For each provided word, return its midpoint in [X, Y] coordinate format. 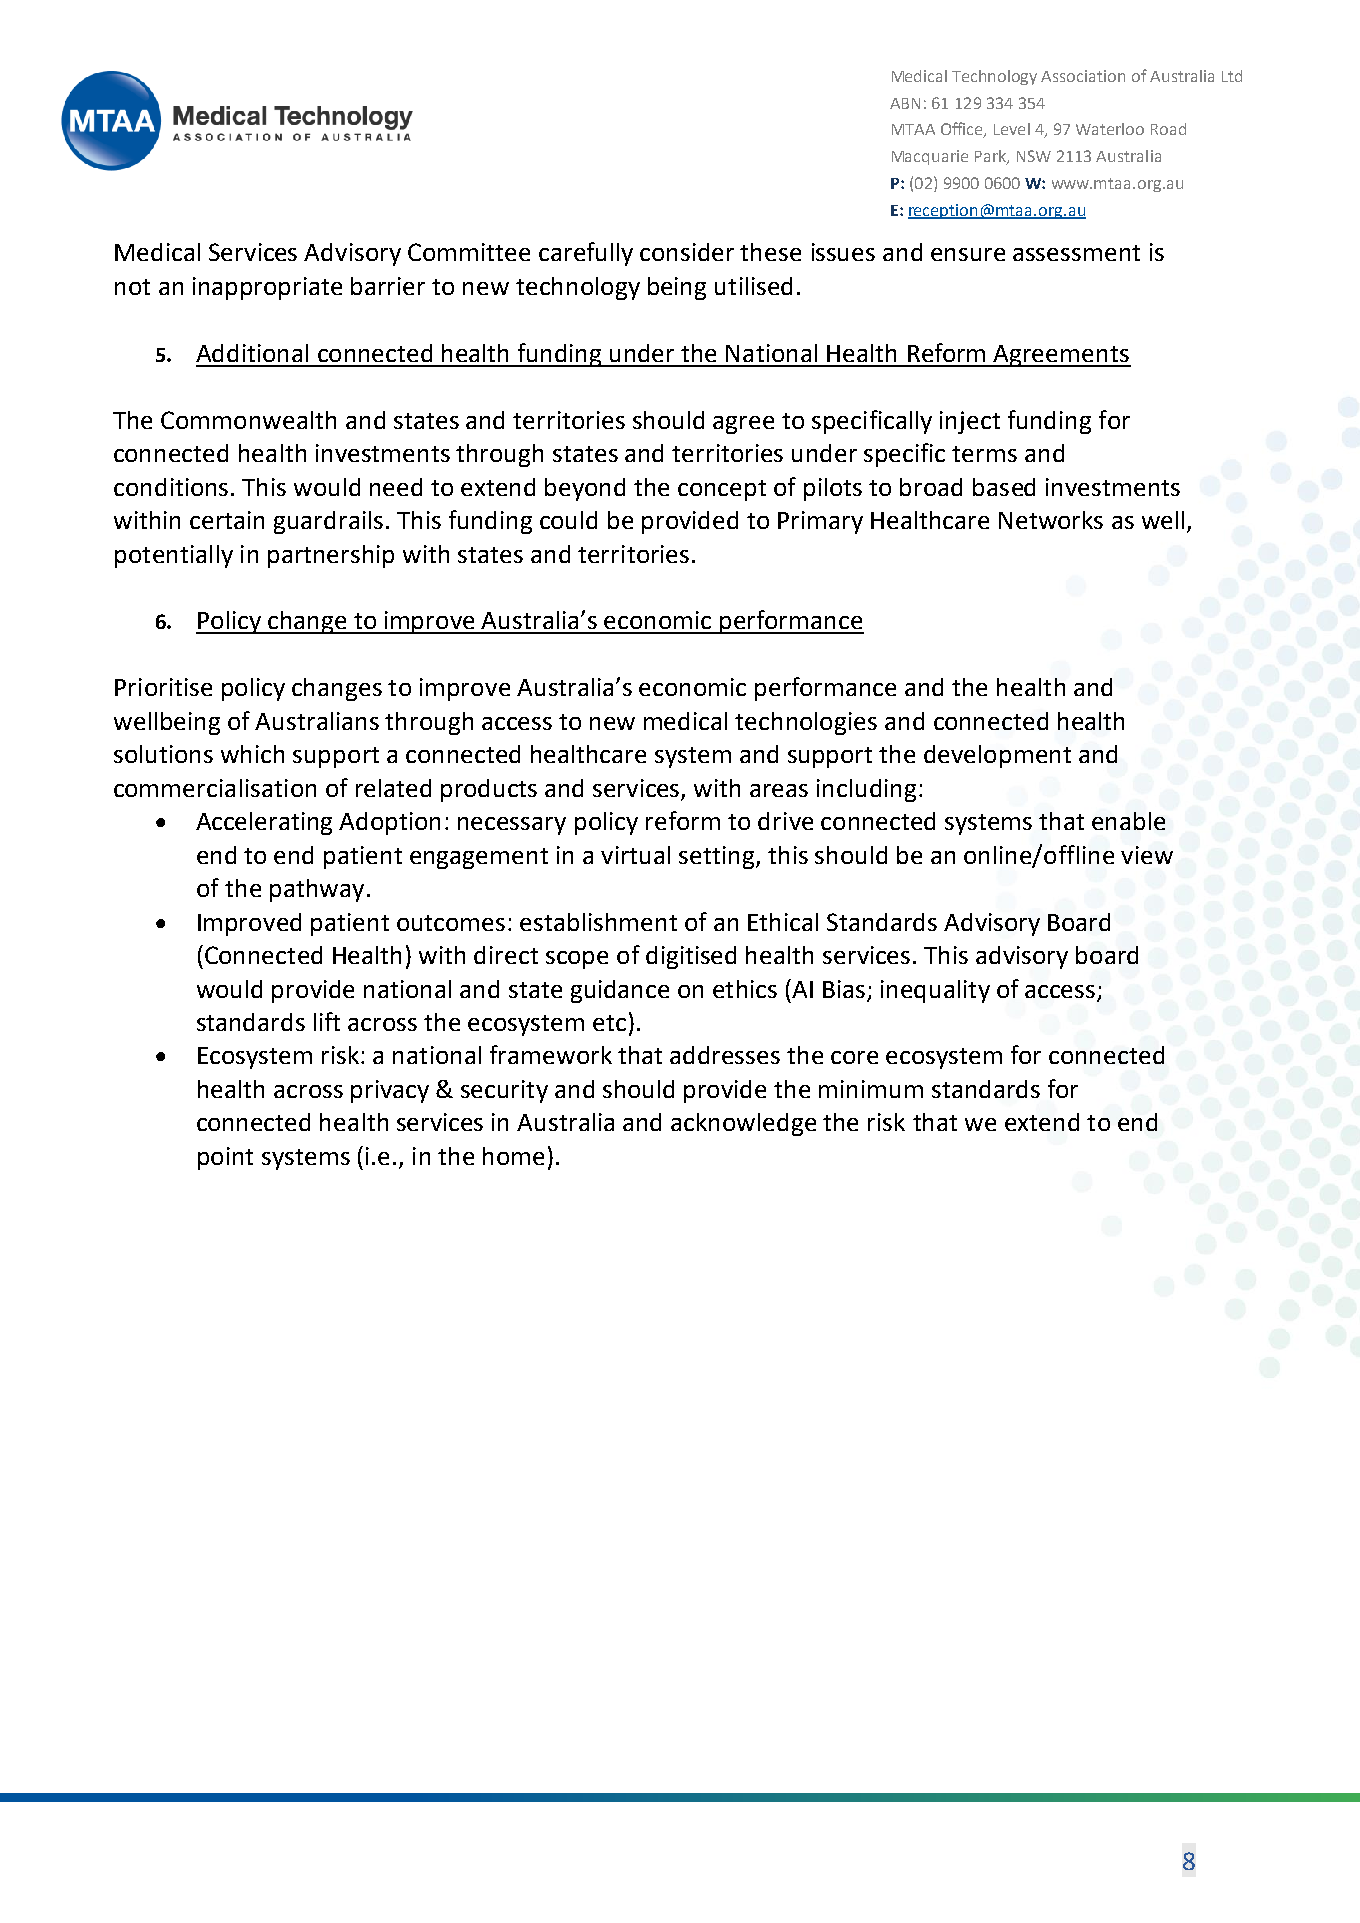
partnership [331, 556]
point [225, 1158]
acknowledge [743, 1124]
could [568, 520]
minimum [871, 1089]
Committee [469, 252]
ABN [905, 103]
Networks [1051, 520]
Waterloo [1110, 129]
